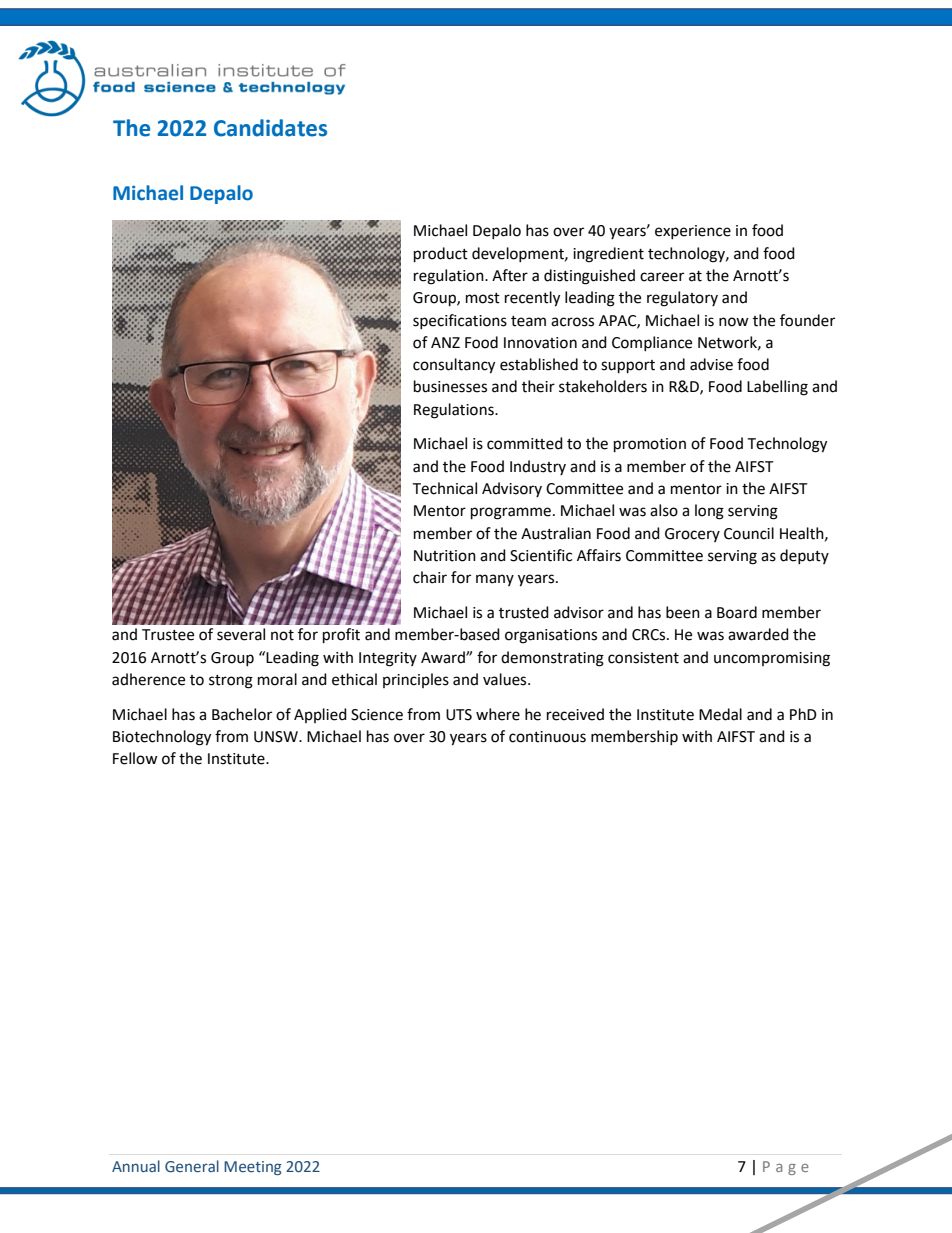 Image resolution: width=952 pixels, height=1233 pixels. Describe the element at coordinates (444, 488) in the screenshot. I see `Technical` at that location.
